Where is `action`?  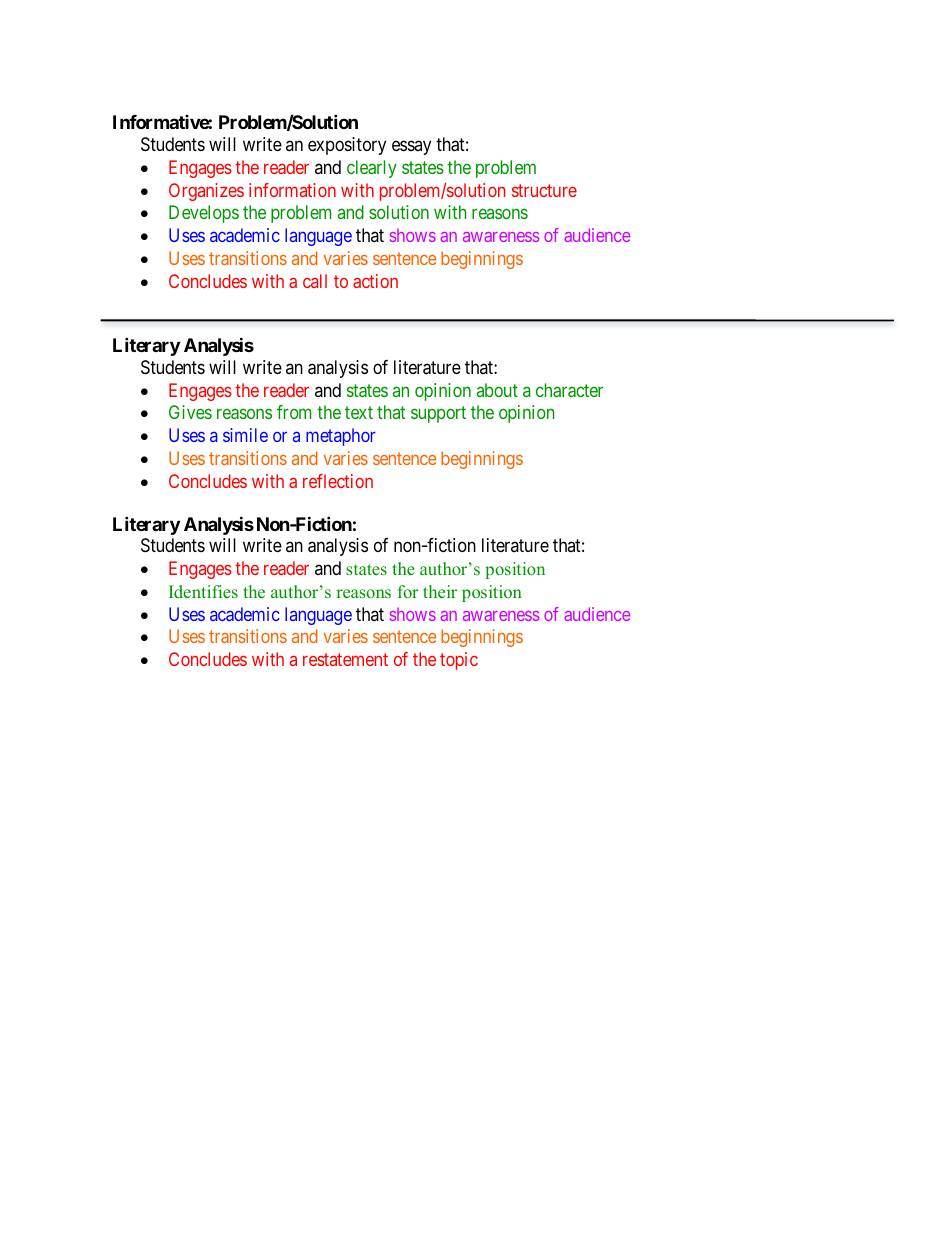
action is located at coordinates (375, 281).
